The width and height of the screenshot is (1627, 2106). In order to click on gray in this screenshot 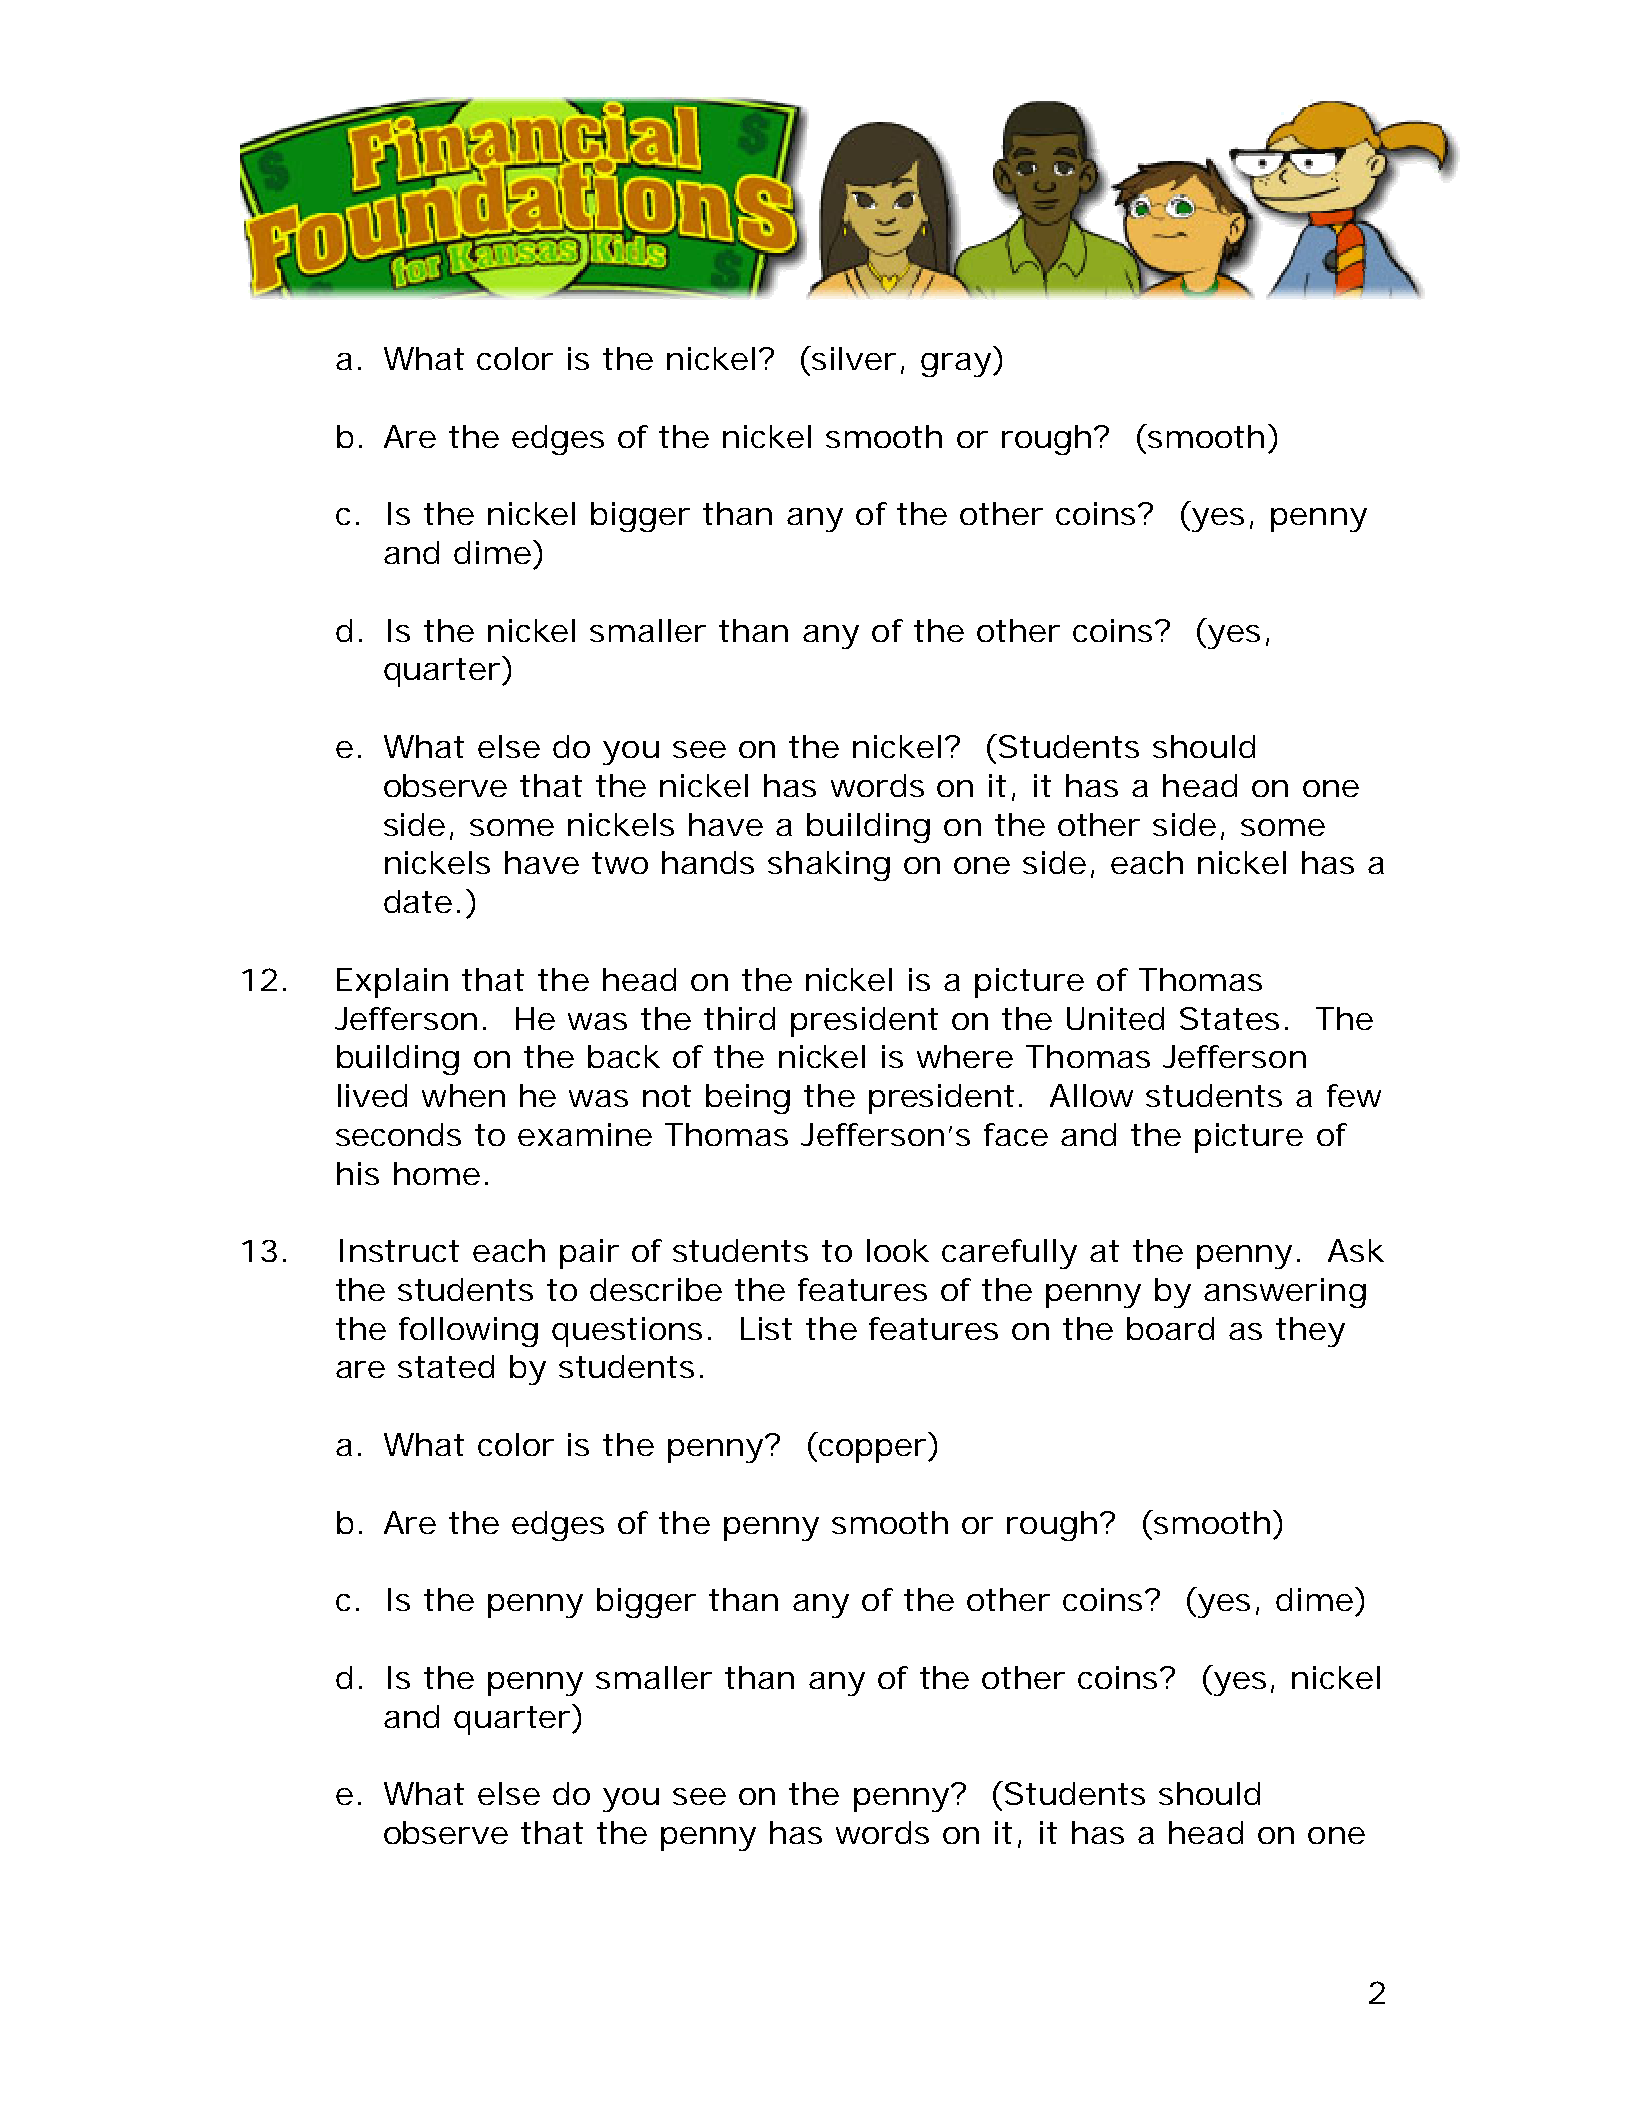, I will do `click(956, 365)`.
